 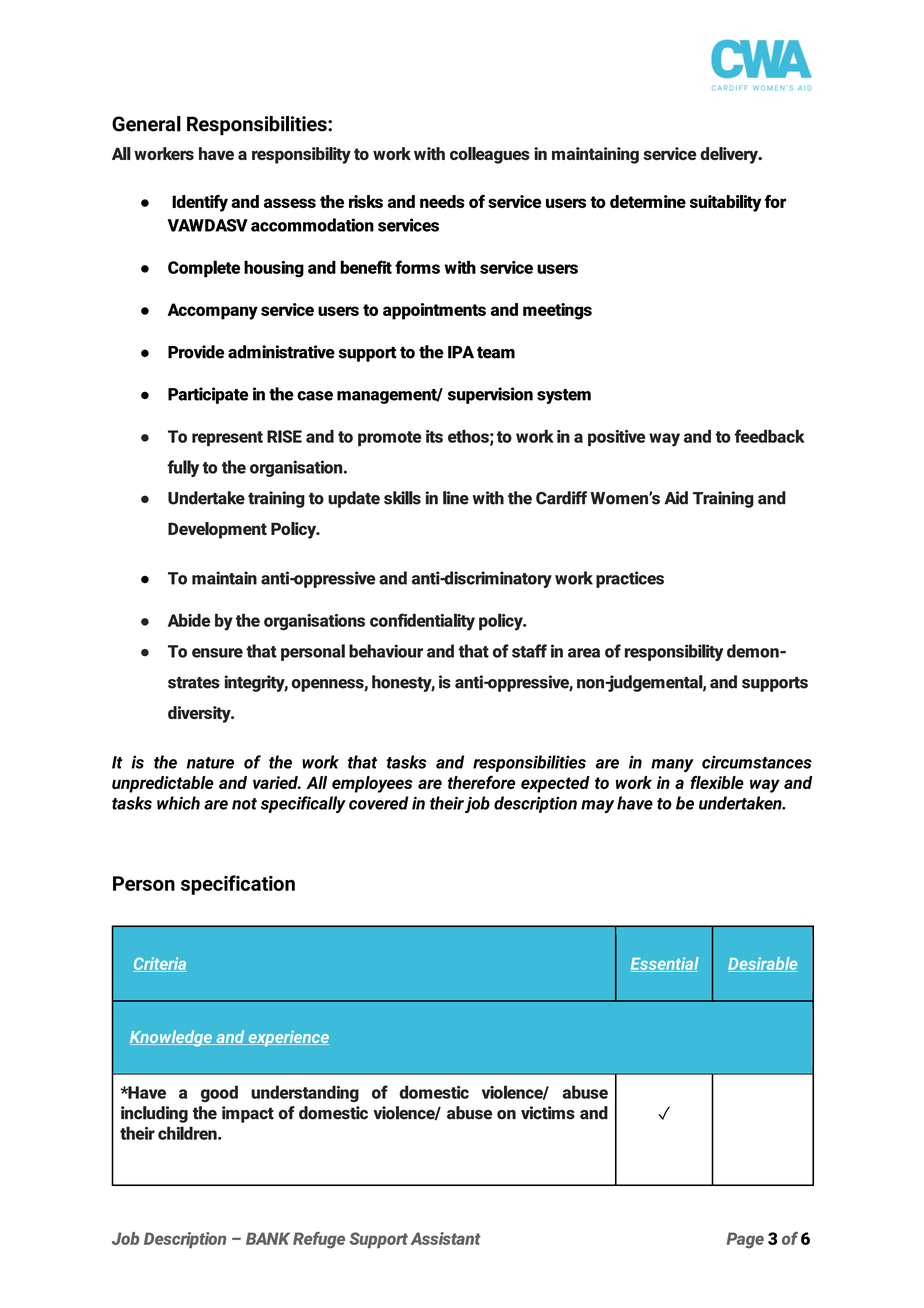 I want to click on Assistant, so click(x=445, y=1238).
